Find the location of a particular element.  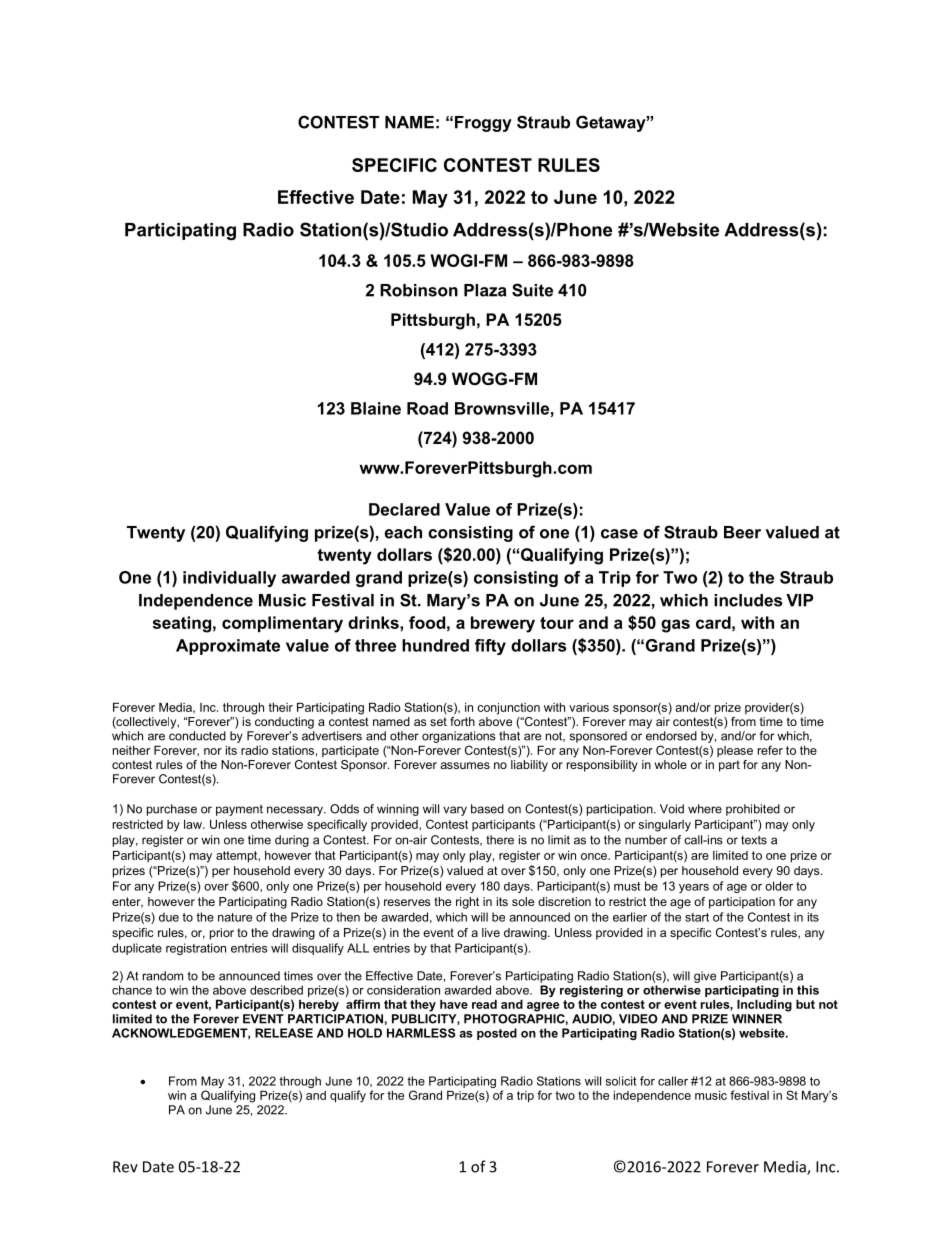

Blaine is located at coordinates (376, 408).
